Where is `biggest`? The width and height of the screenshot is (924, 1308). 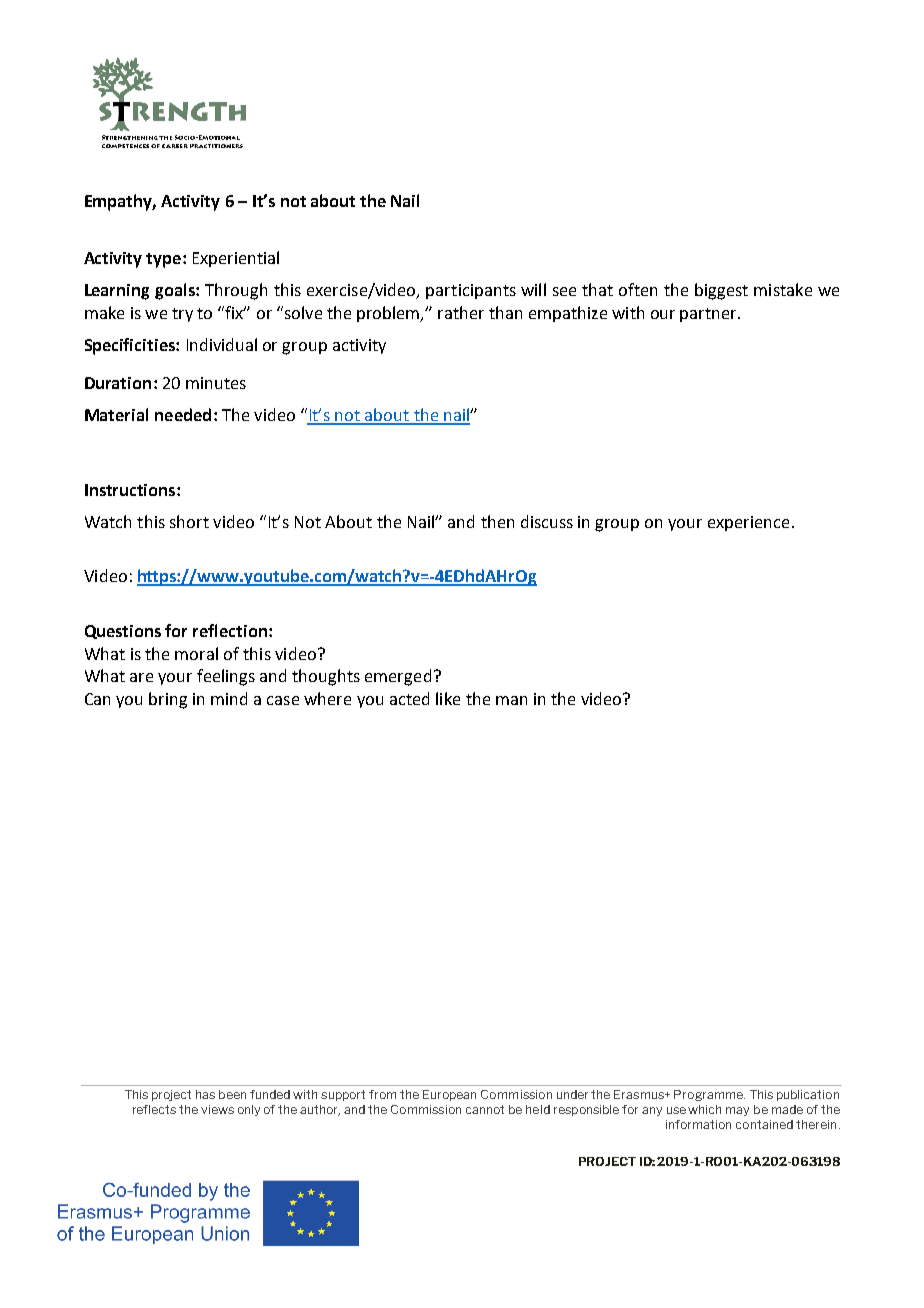
biggest is located at coordinates (721, 291).
